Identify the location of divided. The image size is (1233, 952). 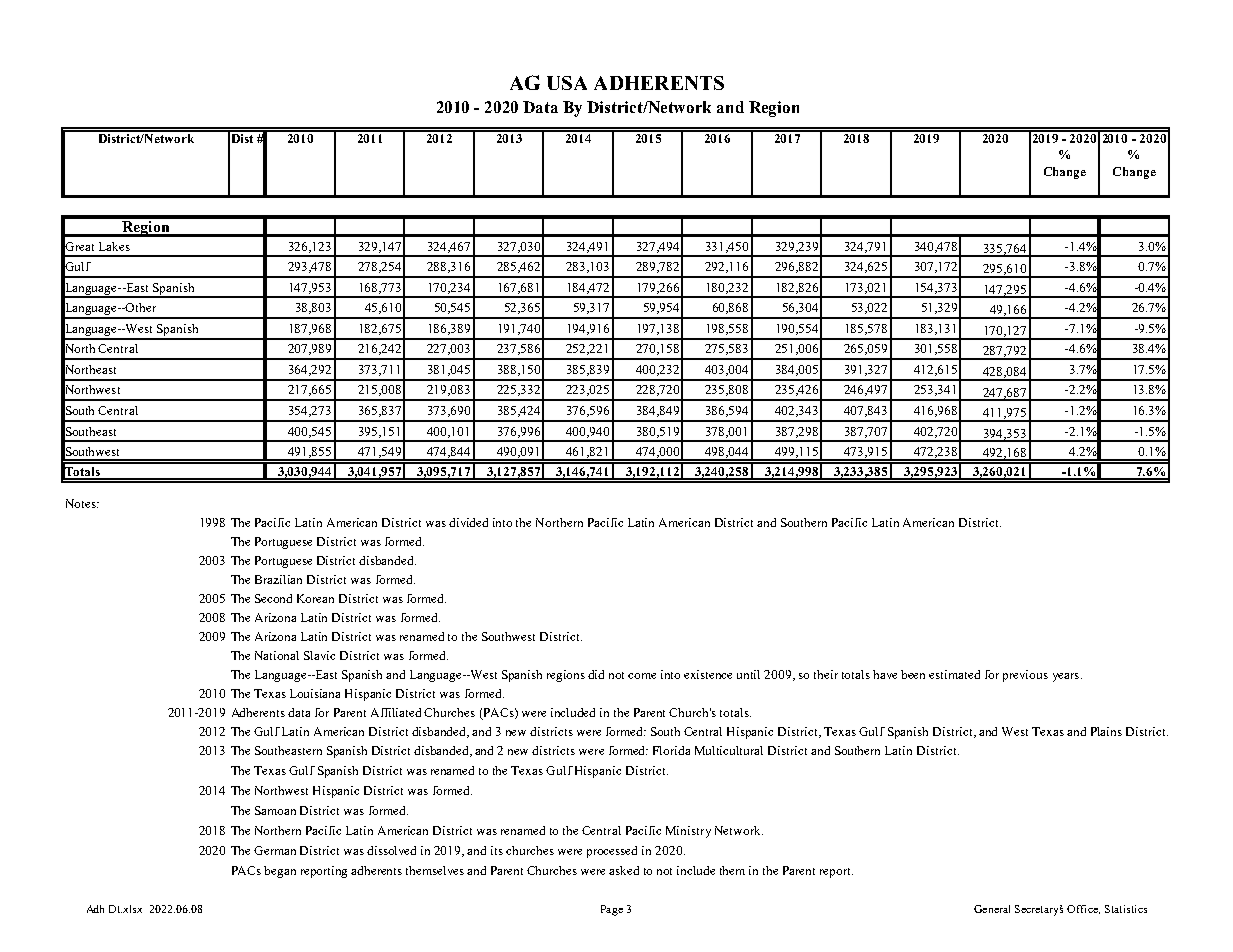
(468, 522).
